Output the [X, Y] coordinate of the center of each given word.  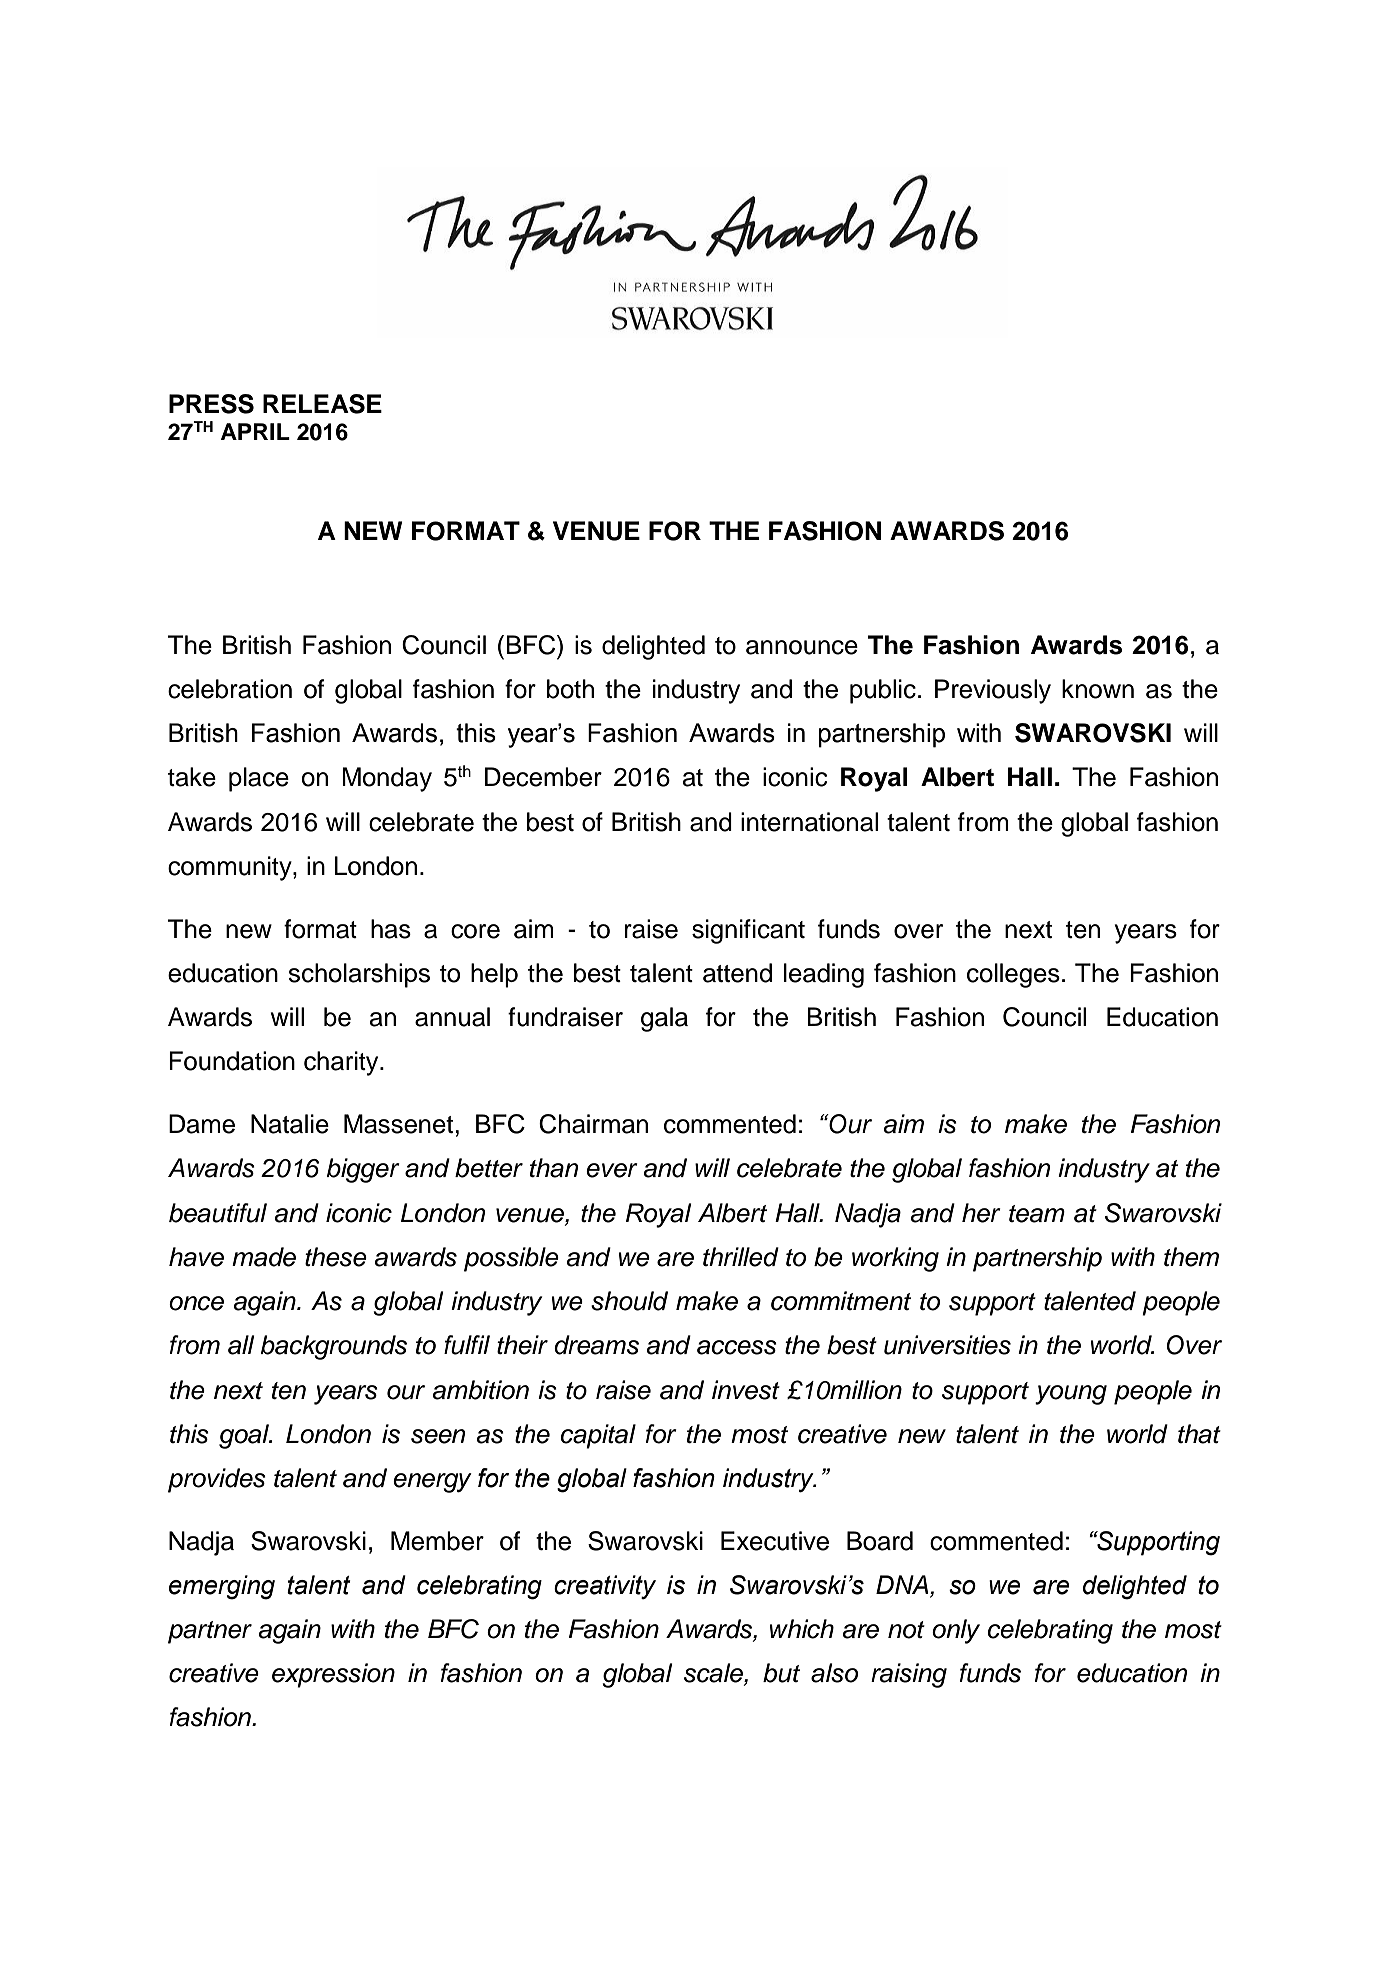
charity [342, 1063]
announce [802, 647]
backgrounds [334, 1347]
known [1098, 689]
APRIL [255, 431]
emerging [222, 1587]
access [737, 1347]
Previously [993, 691]
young [1071, 1395]
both [570, 689]
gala [664, 1019]
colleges [1013, 975]
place [259, 779]
